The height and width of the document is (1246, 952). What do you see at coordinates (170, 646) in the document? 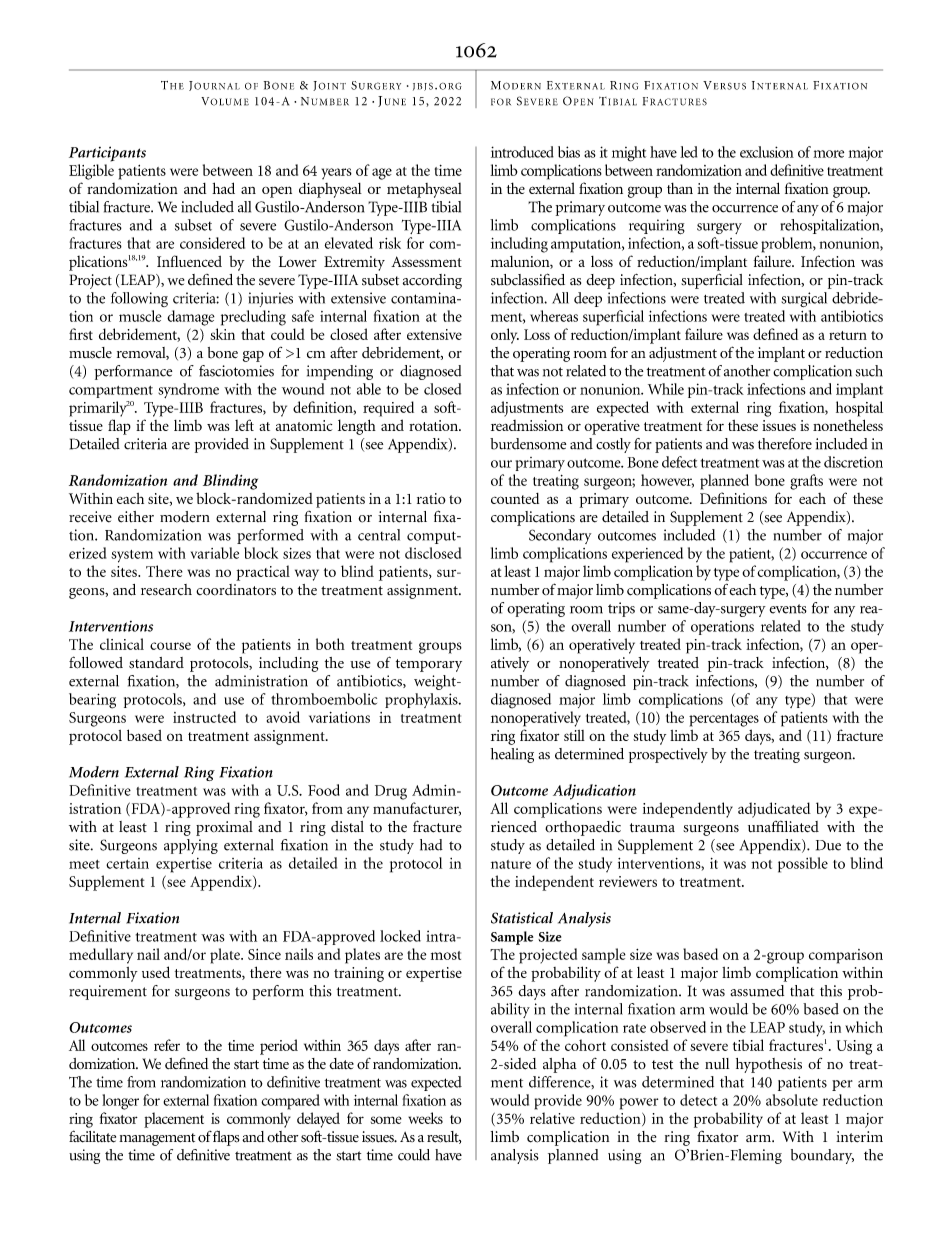
I see `course` at bounding box center [170, 646].
